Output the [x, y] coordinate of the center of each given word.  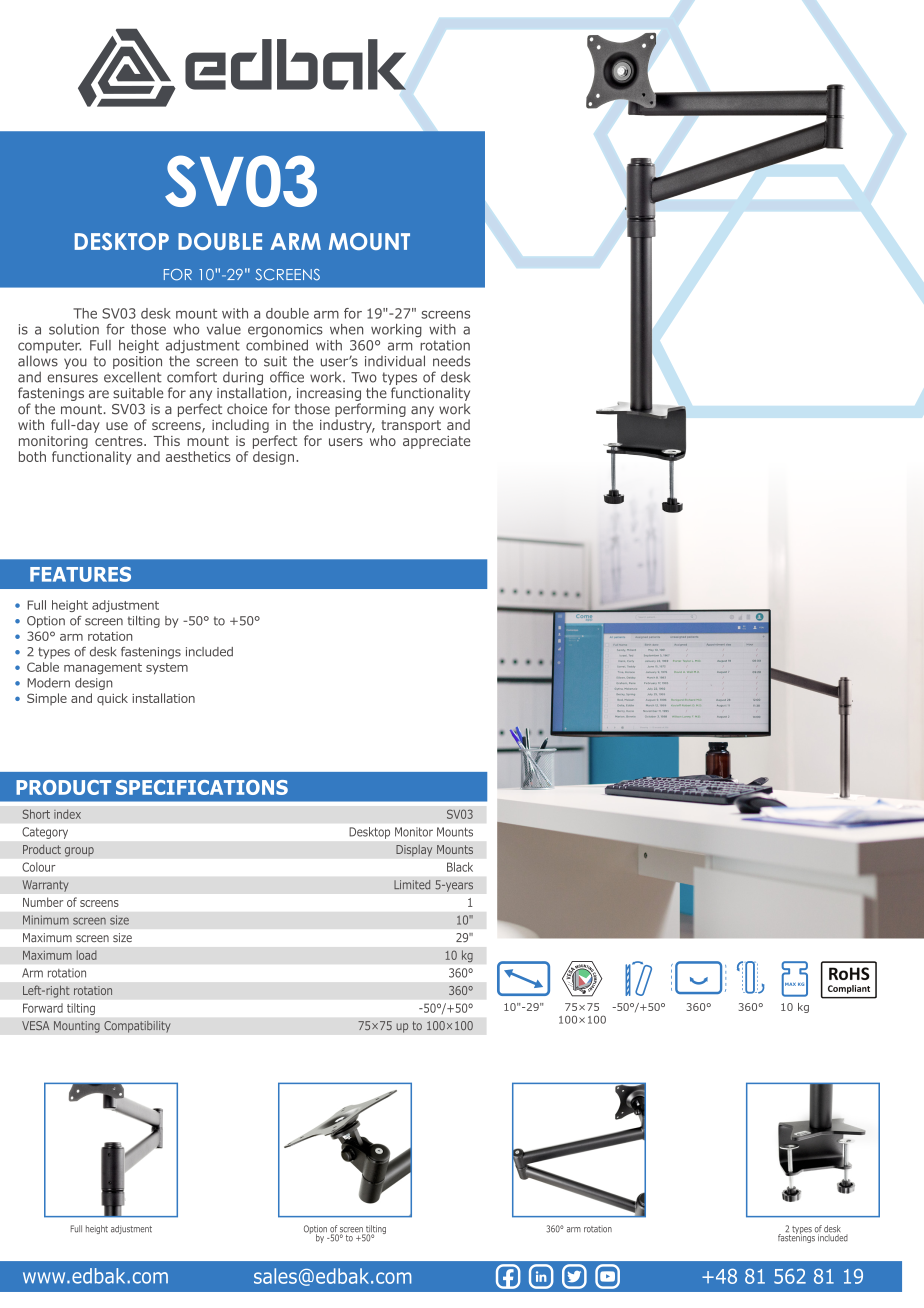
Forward [43, 1008]
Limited [412, 885]
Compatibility [137, 1026]
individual [395, 361]
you [75, 363]
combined [277, 345]
